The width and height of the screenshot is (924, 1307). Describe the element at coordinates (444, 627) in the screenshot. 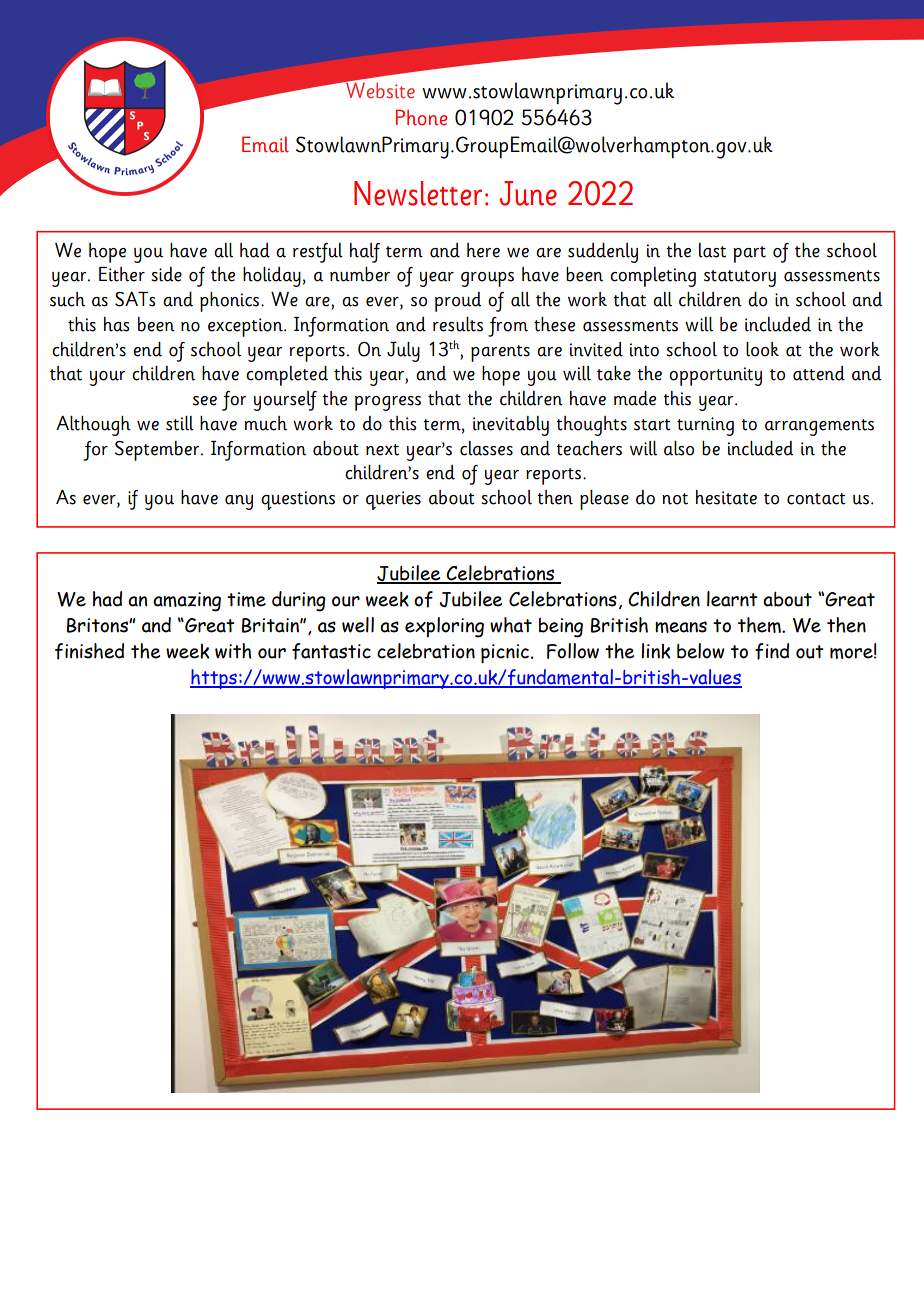

I see `exploring` at that location.
